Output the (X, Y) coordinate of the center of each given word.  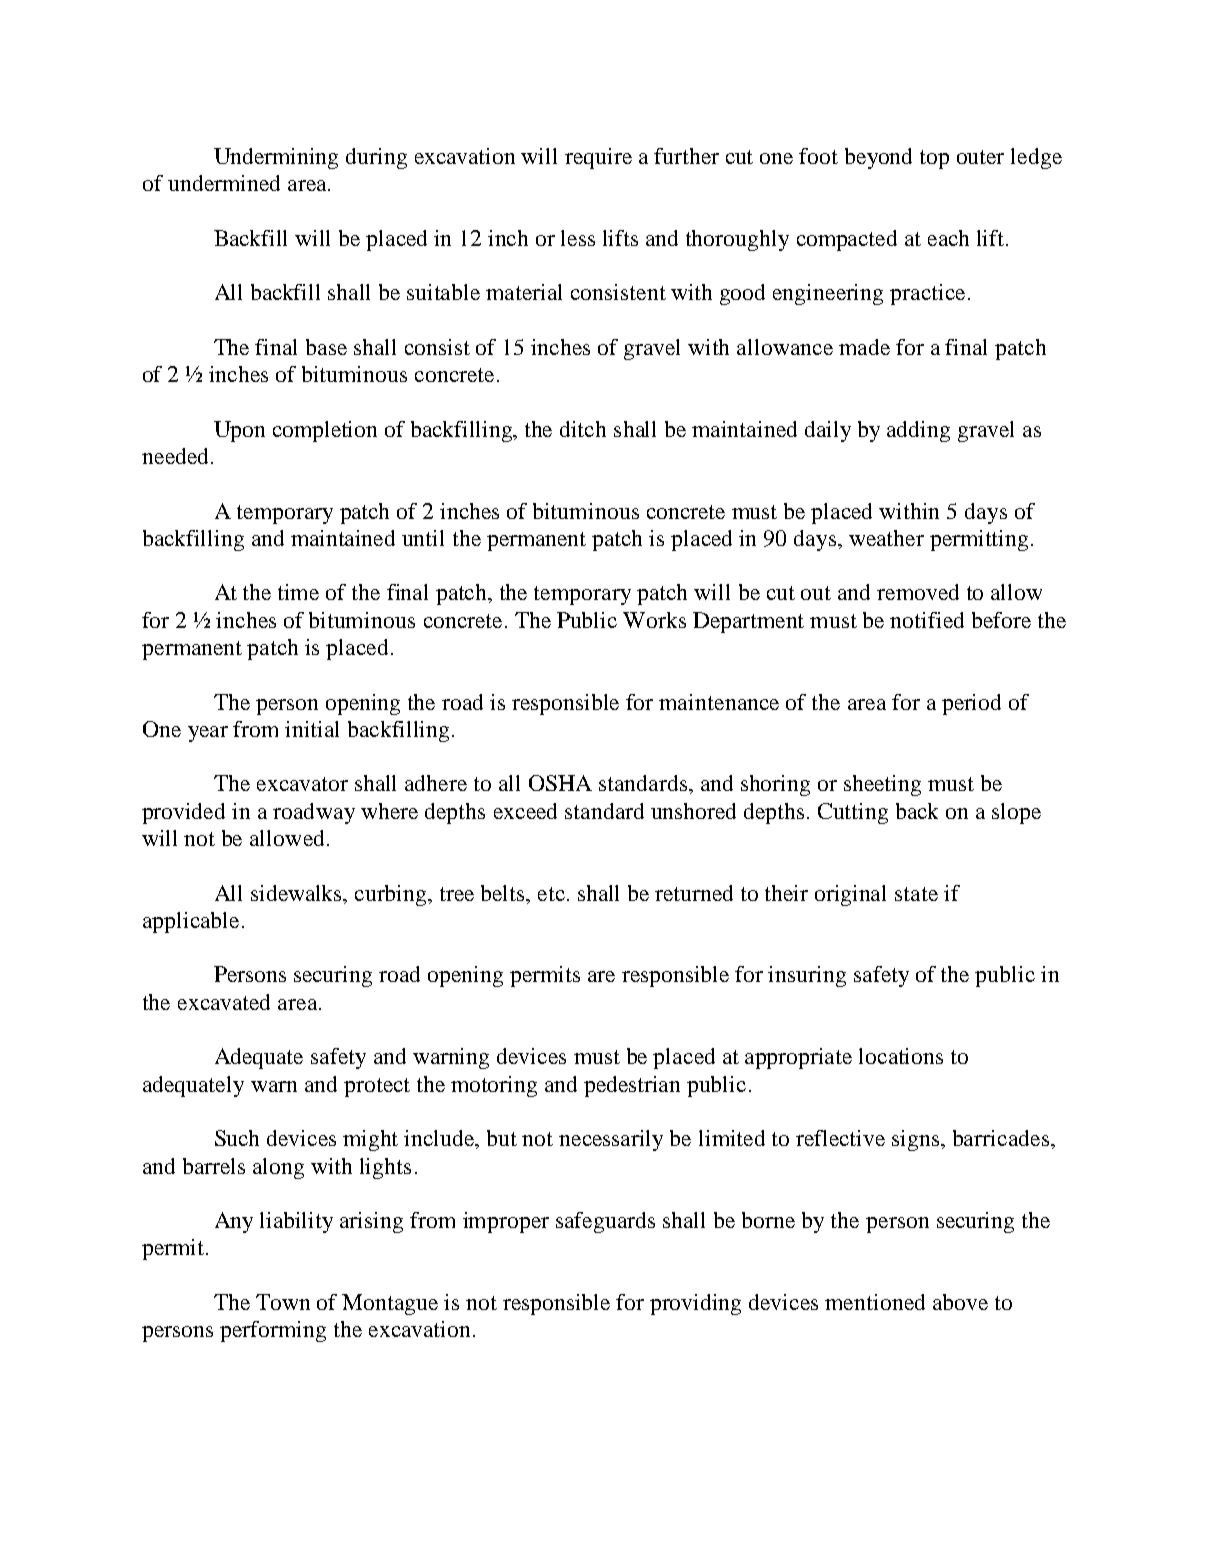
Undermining (276, 158)
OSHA (560, 783)
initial (312, 729)
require (598, 158)
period (971, 704)
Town (283, 1302)
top (934, 159)
